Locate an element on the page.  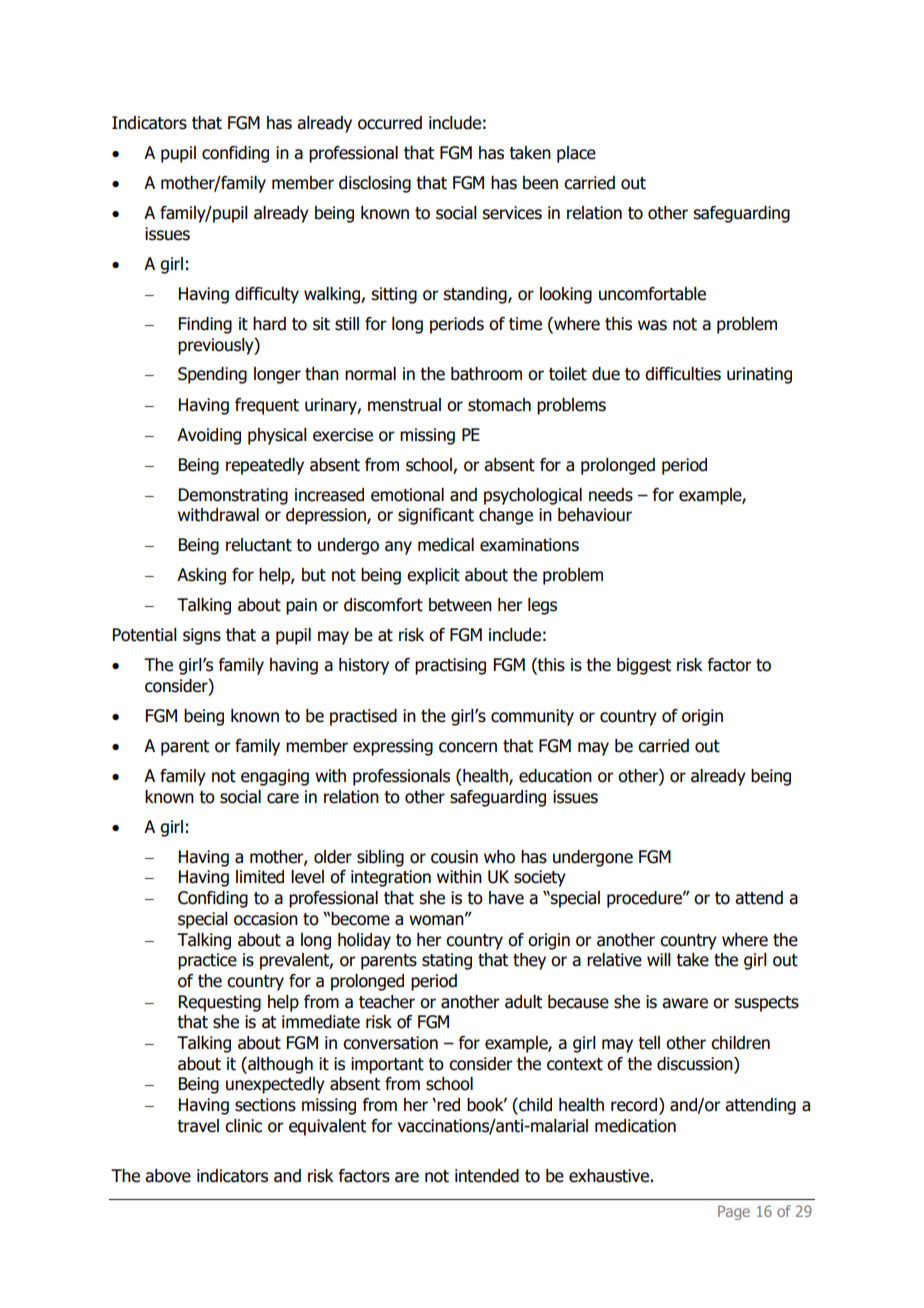
disclosing is located at coordinates (375, 184).
